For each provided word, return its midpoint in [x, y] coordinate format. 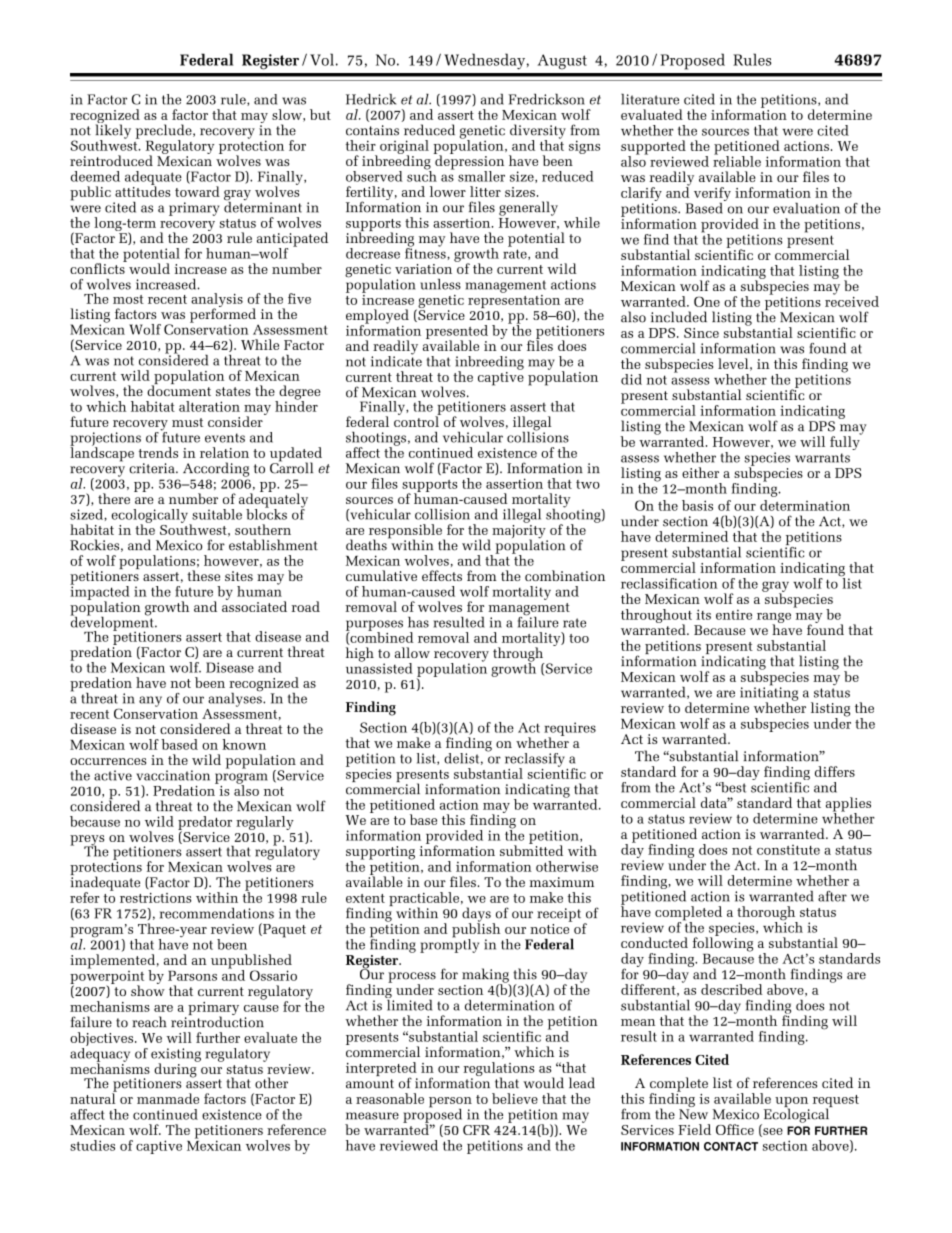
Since [701, 333]
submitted [531, 849]
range [774, 619]
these [203, 575]
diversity [538, 132]
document [179, 389]
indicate [396, 360]
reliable [737, 160]
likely [113, 131]
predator [205, 824]
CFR [476, 1130]
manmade [168, 1098]
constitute [788, 850]
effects [442, 575]
